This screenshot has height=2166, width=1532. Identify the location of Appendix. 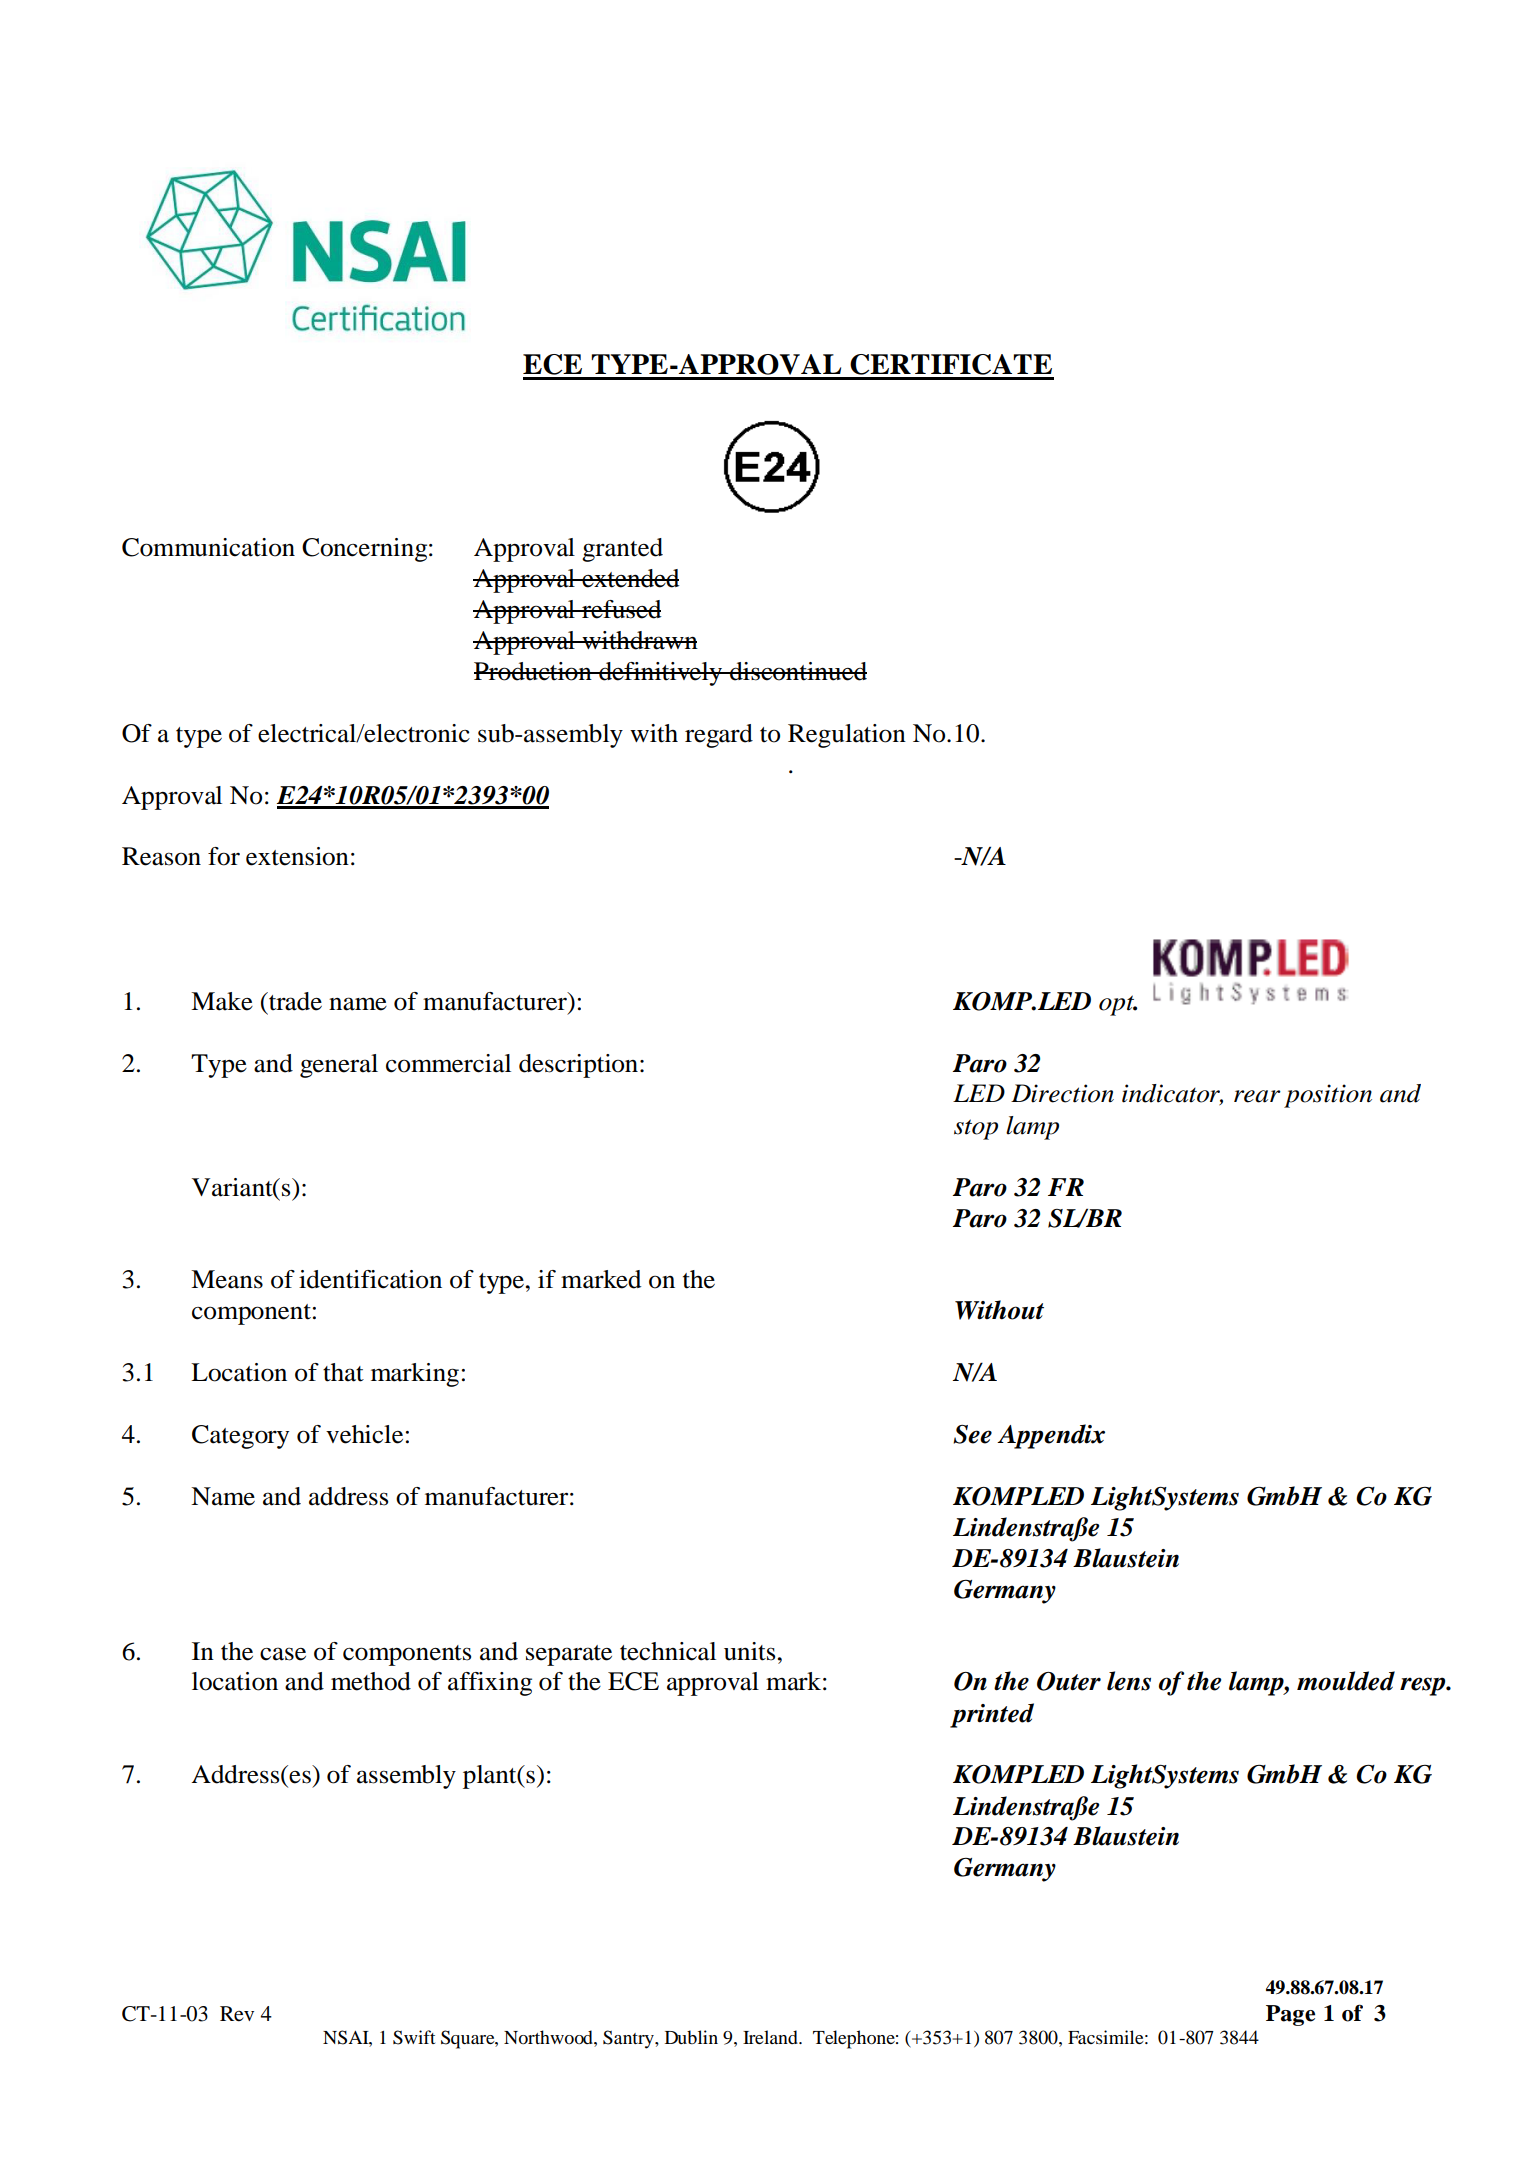
(1051, 1436).
